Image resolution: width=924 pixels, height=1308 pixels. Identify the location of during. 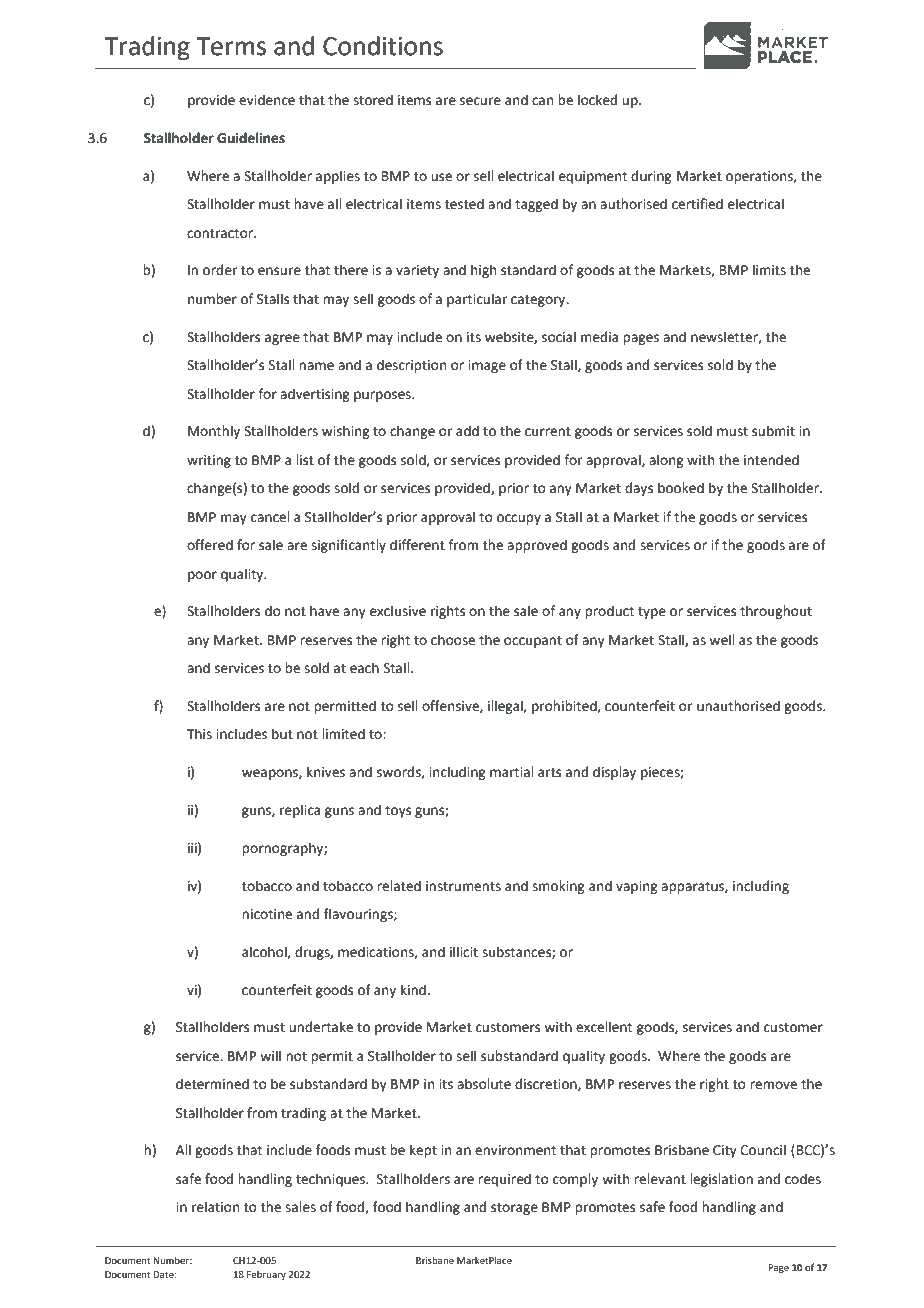
(651, 177).
